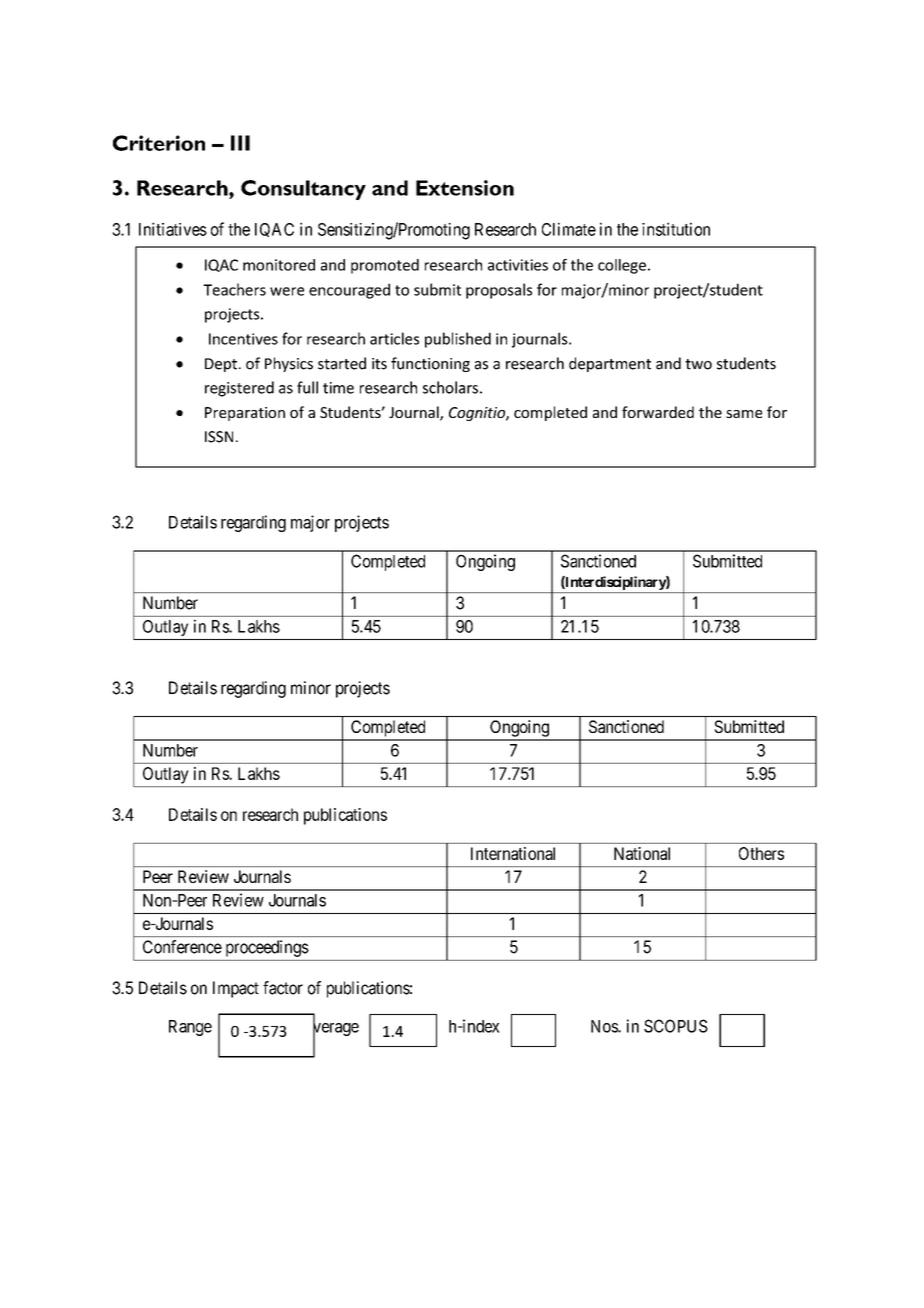 The width and height of the screenshot is (924, 1308). What do you see at coordinates (676, 1026) in the screenshot?
I see `SCOPUS` at bounding box center [676, 1026].
